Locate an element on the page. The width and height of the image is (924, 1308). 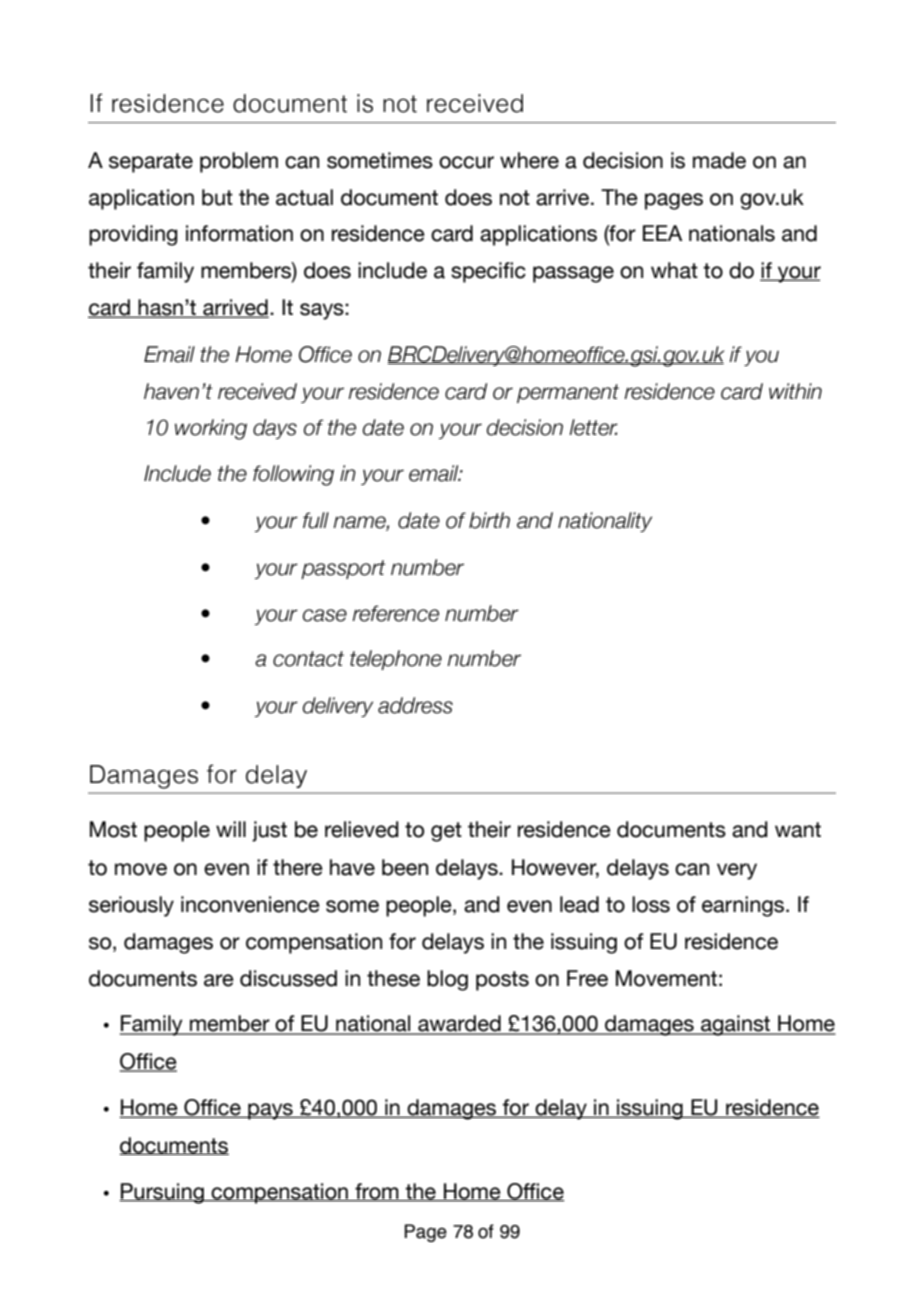
Pursuing is located at coordinates (162, 1193).
